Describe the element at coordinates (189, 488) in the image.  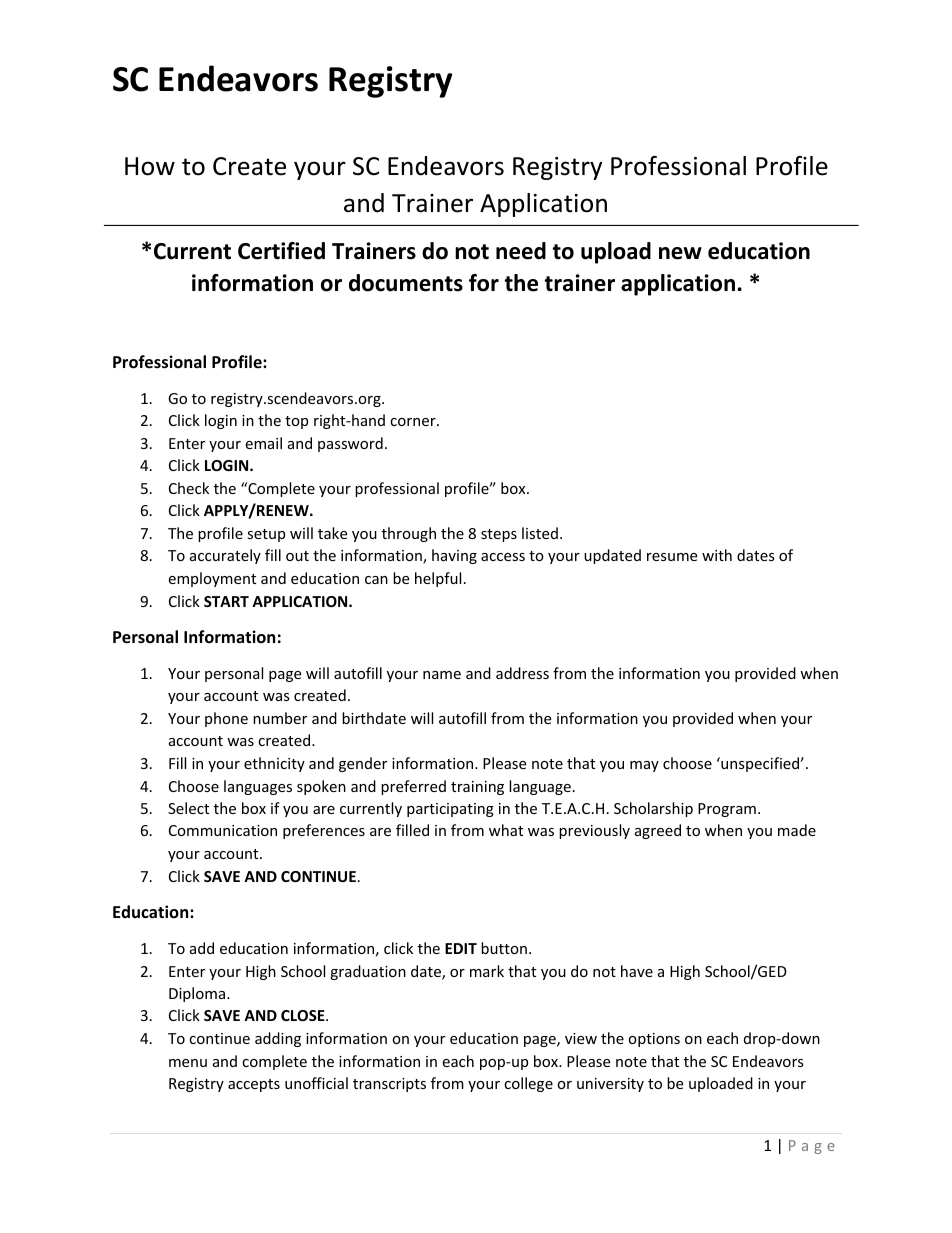
I see `Check` at that location.
